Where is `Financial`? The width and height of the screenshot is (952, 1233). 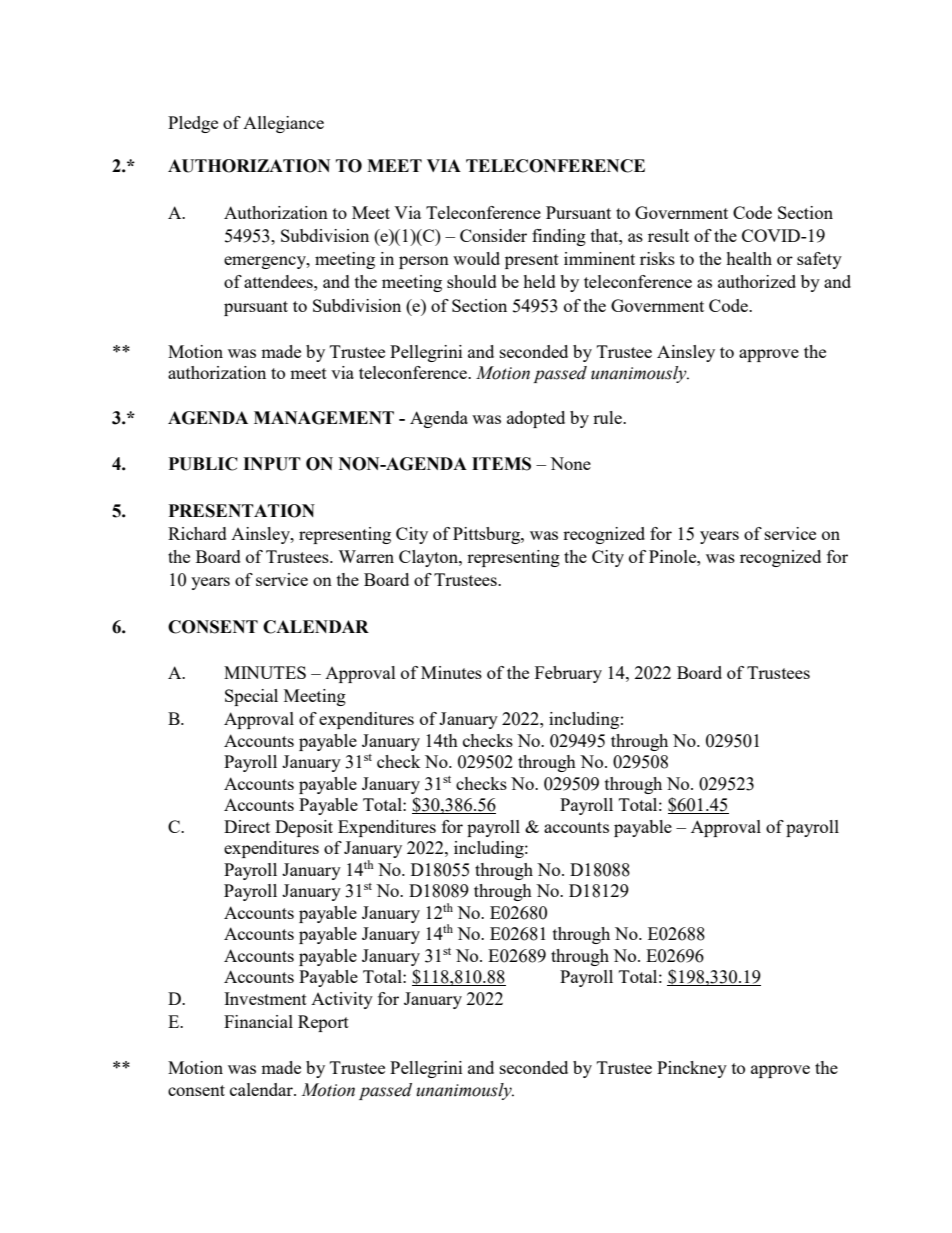
Financial is located at coordinates (258, 1021).
